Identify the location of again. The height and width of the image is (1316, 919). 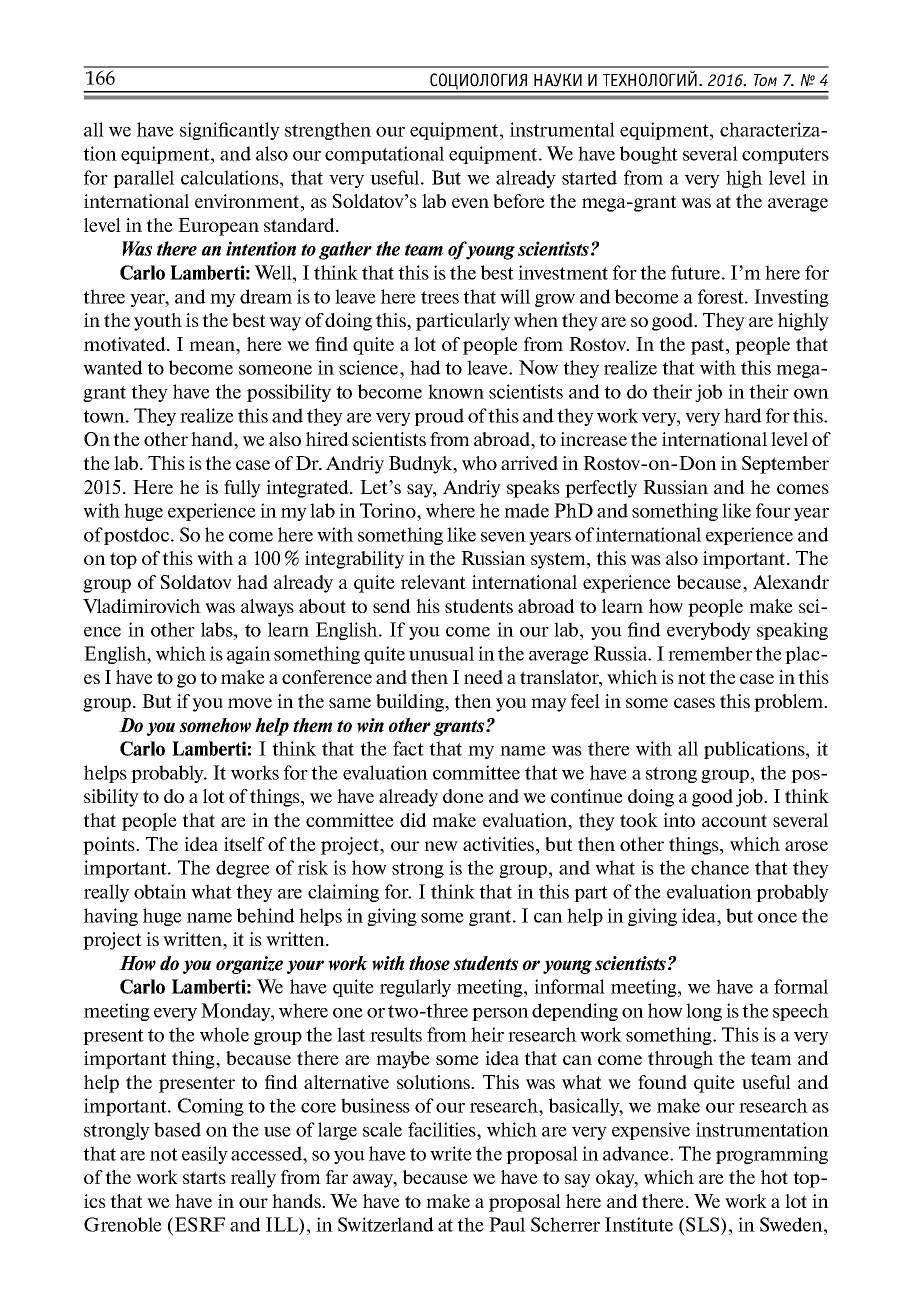
(249, 655).
